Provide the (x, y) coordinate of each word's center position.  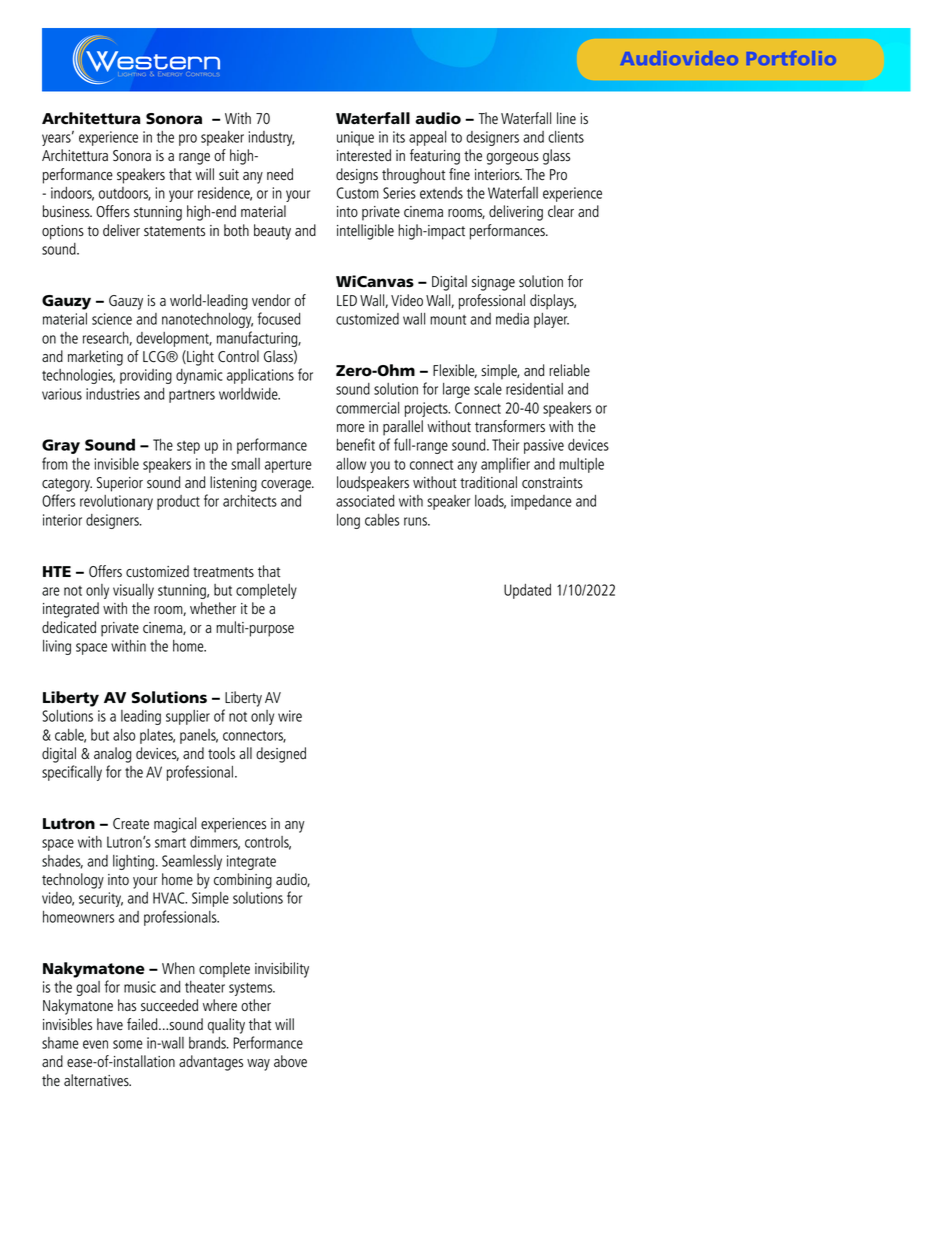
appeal (427, 138)
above (290, 1061)
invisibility (282, 970)
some (128, 1044)
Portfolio (791, 58)
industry (272, 138)
